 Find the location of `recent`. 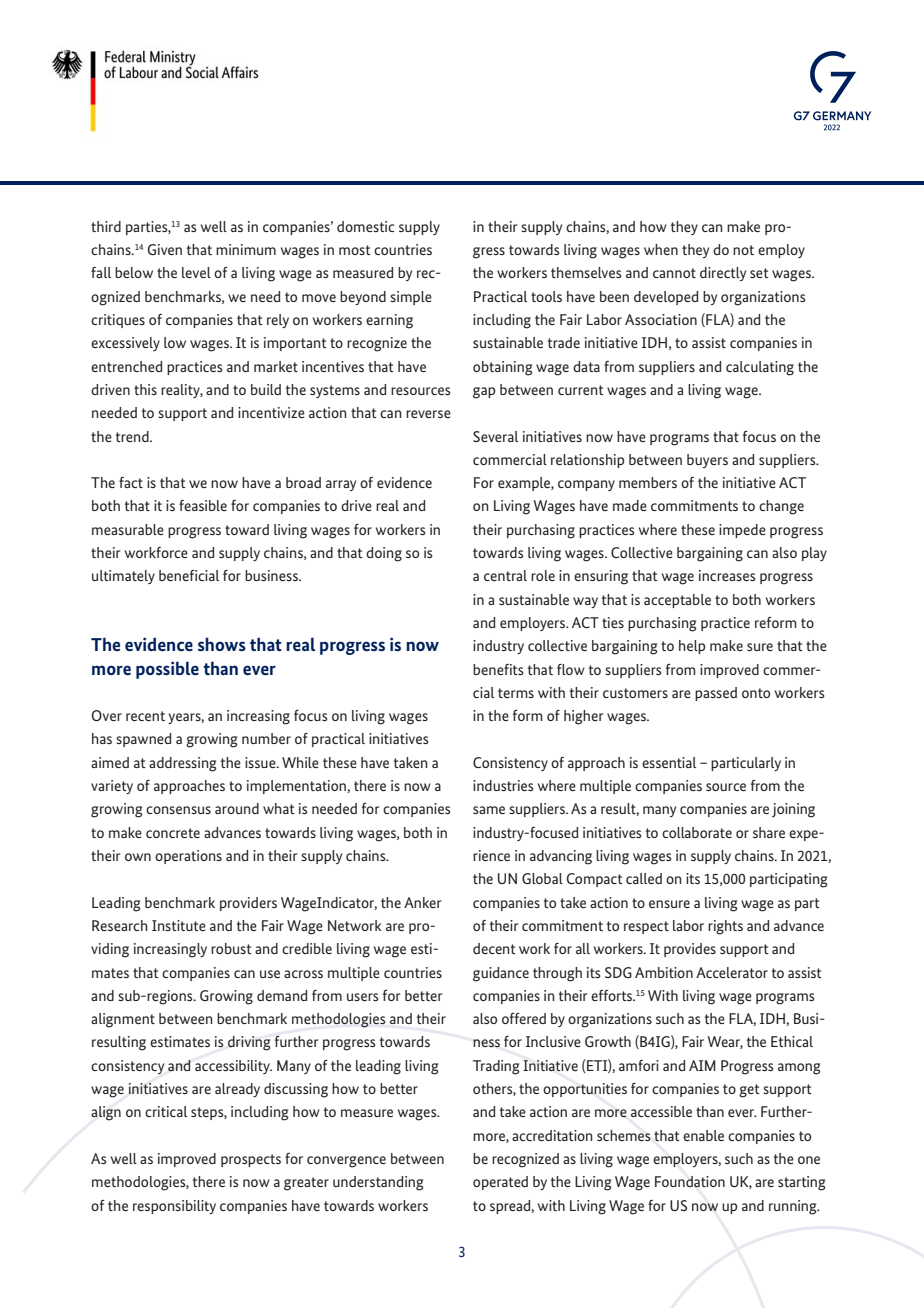

recent is located at coordinates (145, 716).
